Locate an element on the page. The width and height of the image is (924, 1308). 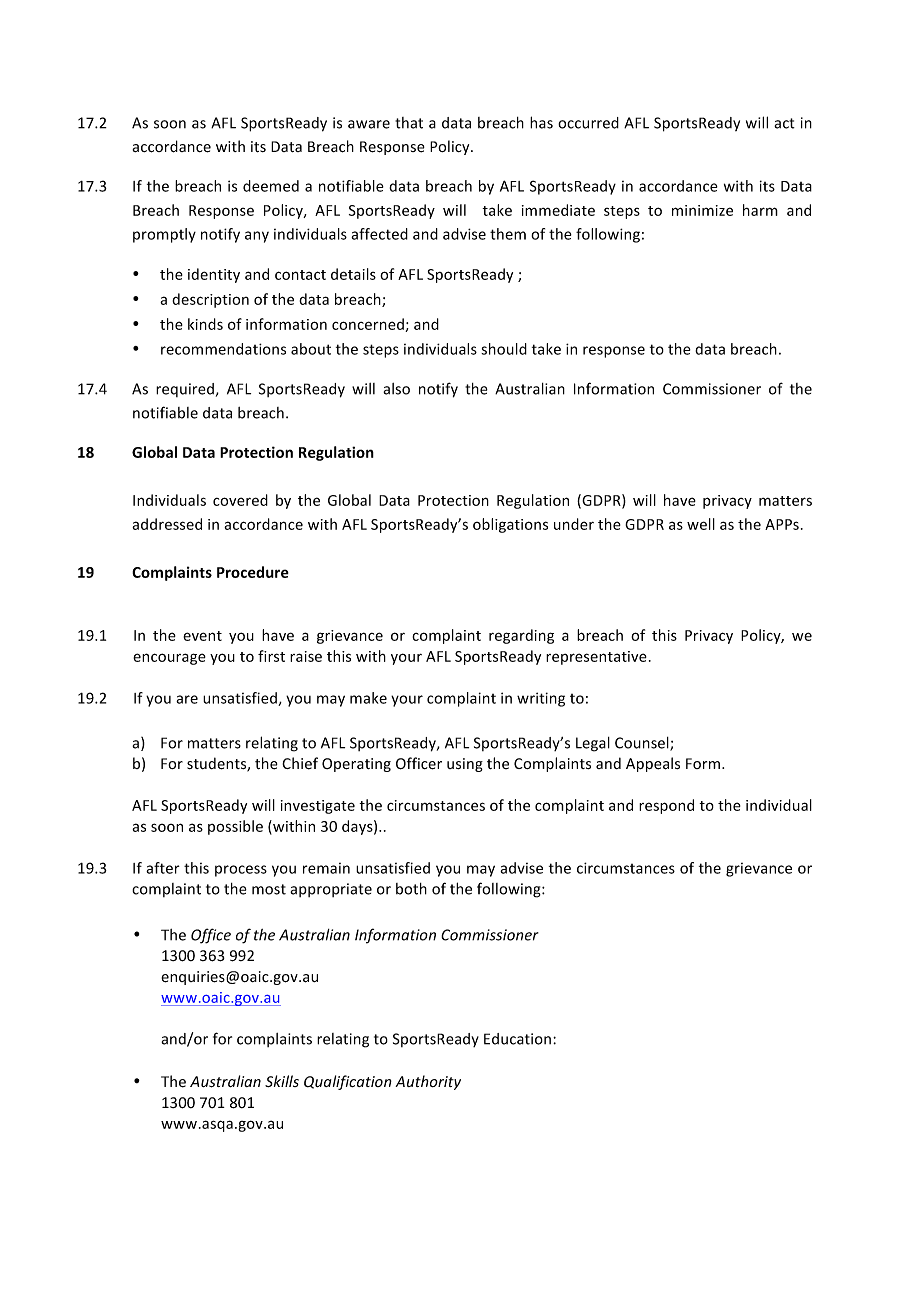
minimize is located at coordinates (702, 210).
